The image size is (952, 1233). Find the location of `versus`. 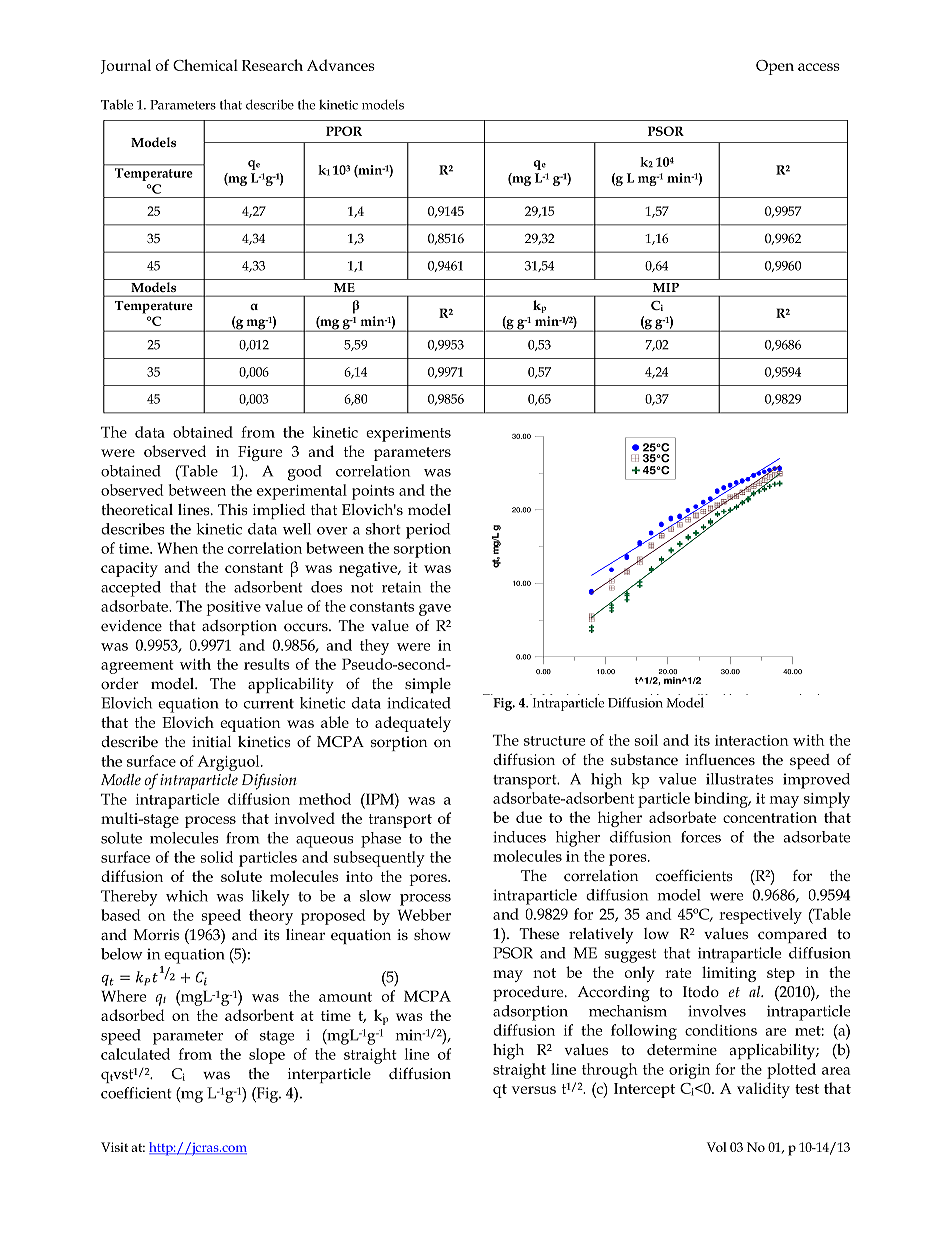

versus is located at coordinates (534, 1090).
